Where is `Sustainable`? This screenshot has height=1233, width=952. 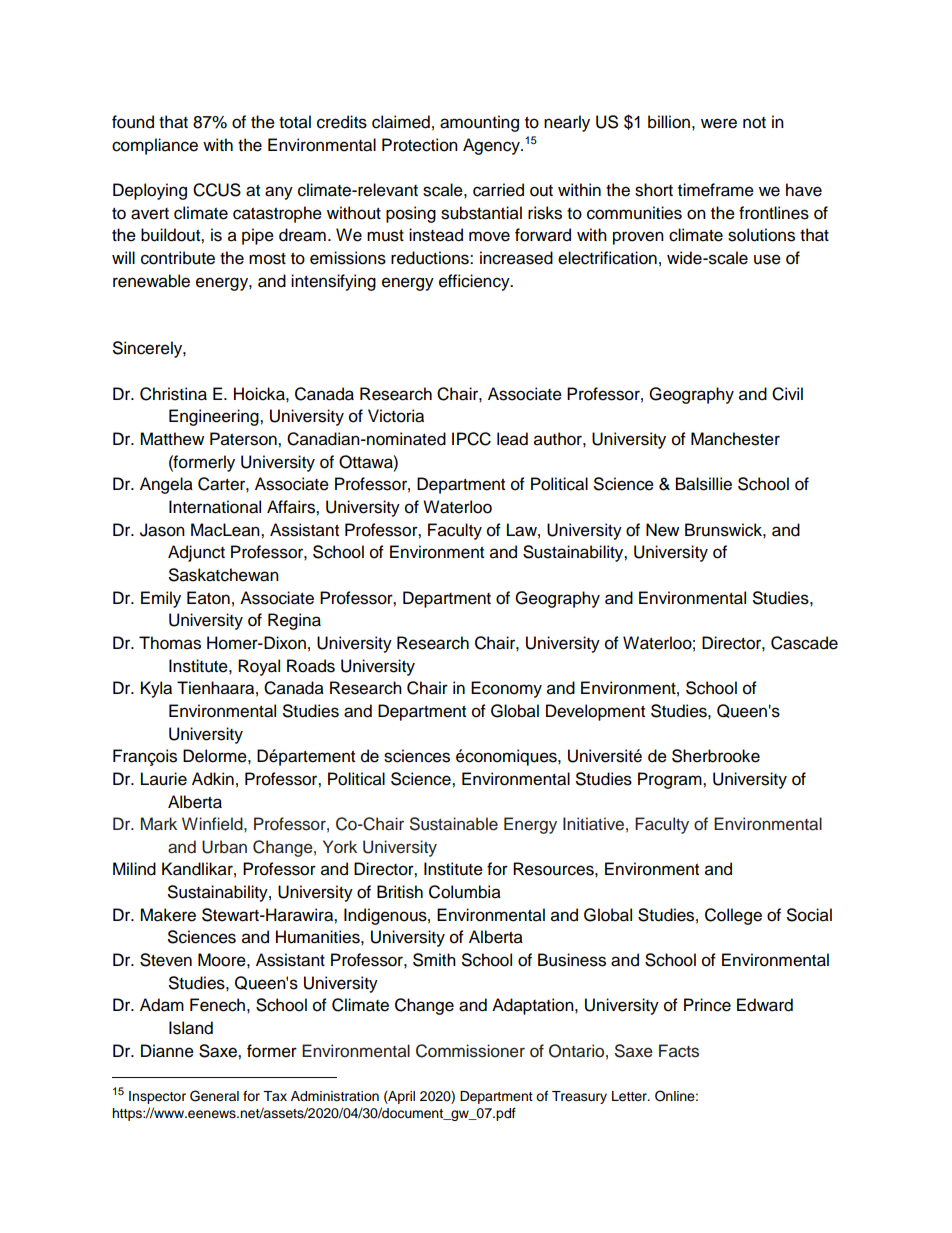
Sustainable is located at coordinates (454, 824).
